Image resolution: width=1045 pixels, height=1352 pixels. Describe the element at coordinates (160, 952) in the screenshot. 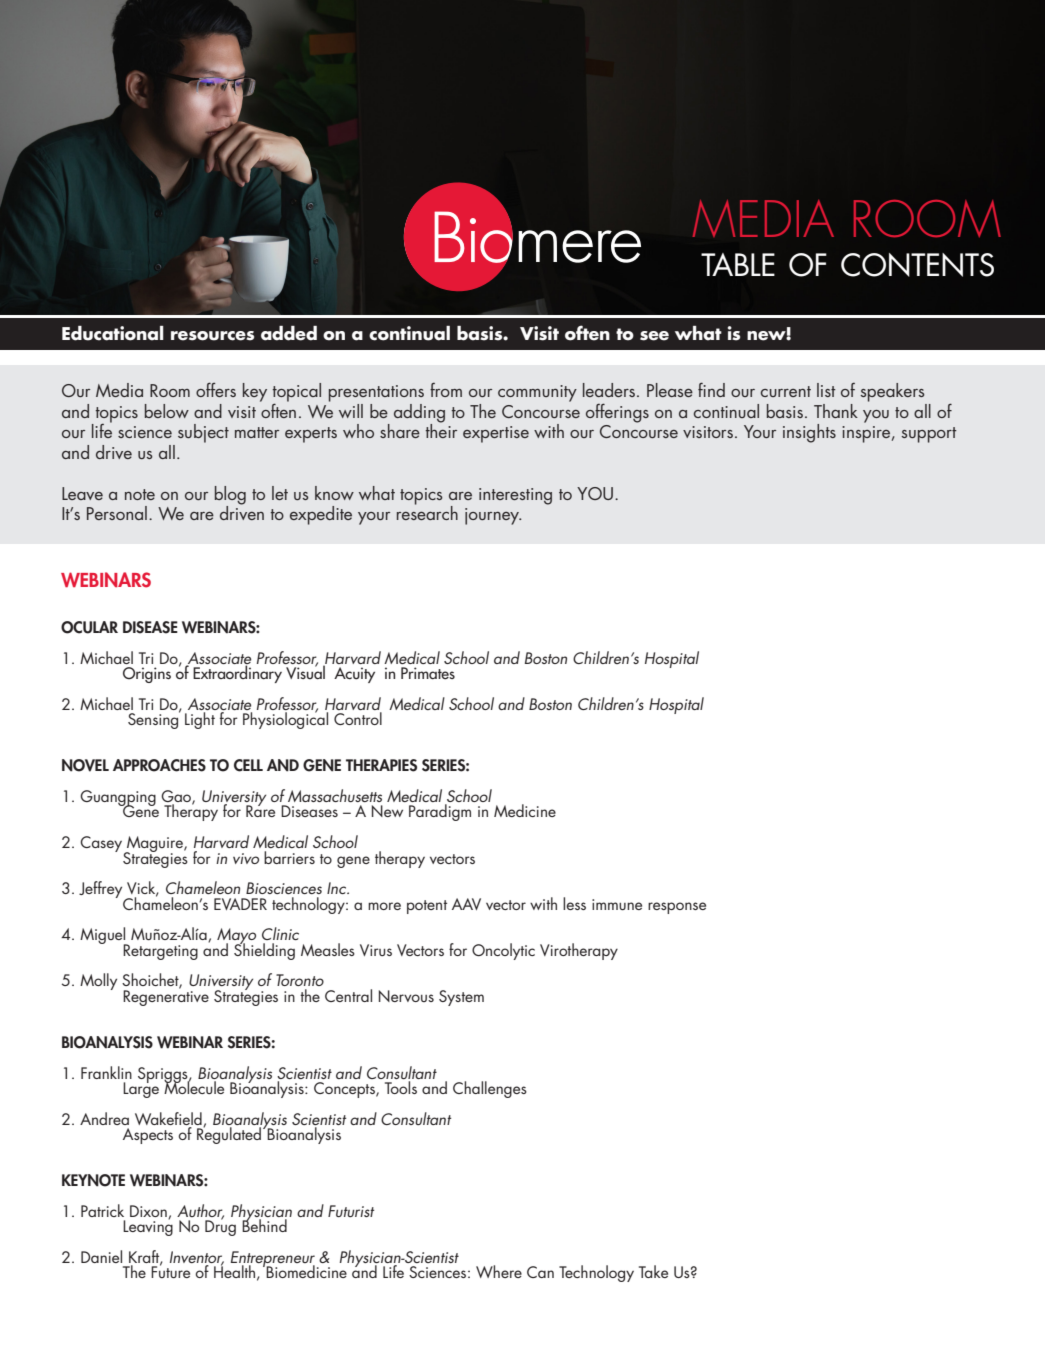

I see `Retargeting` at that location.
